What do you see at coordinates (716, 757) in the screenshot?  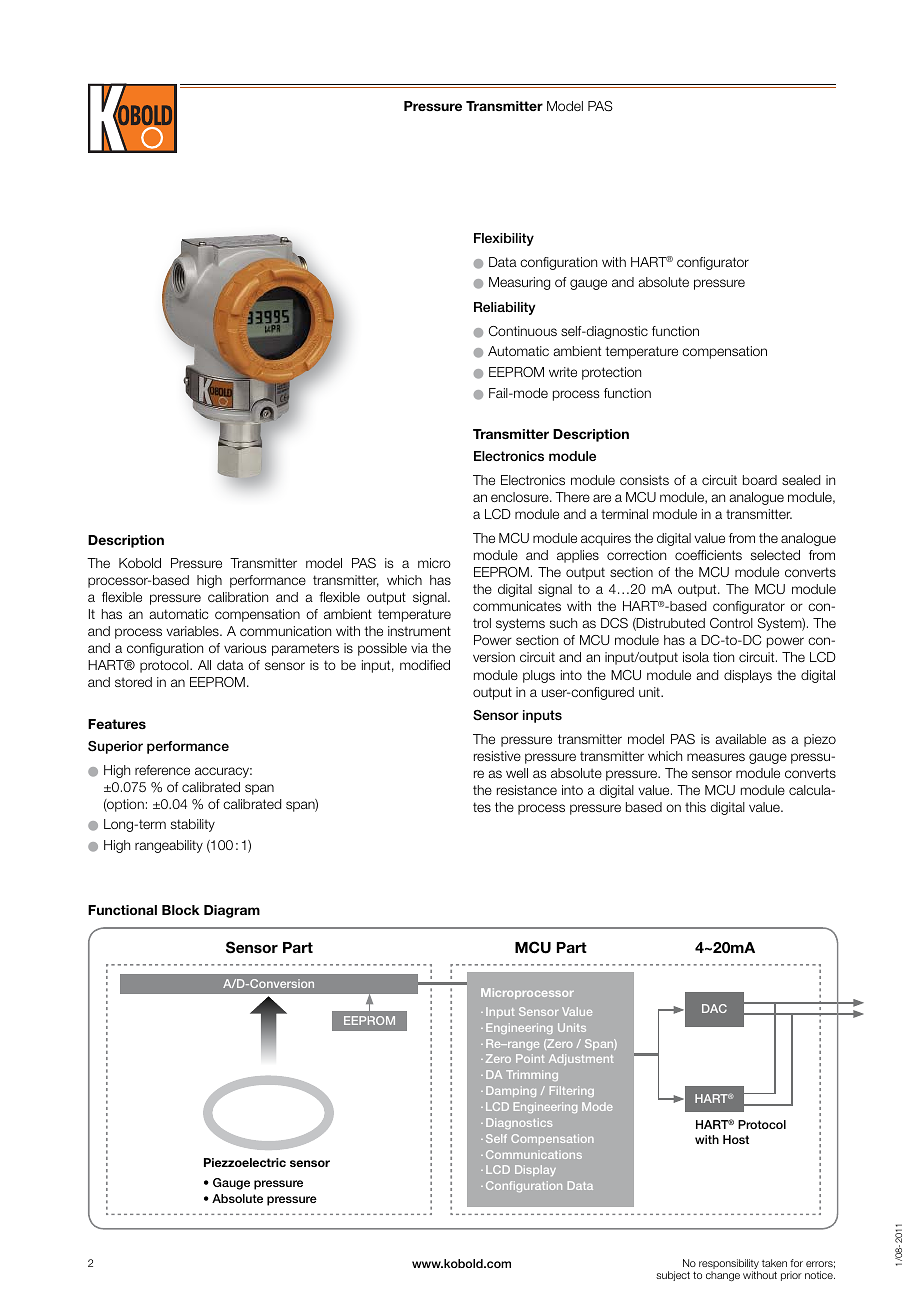 I see `measures` at bounding box center [716, 757].
